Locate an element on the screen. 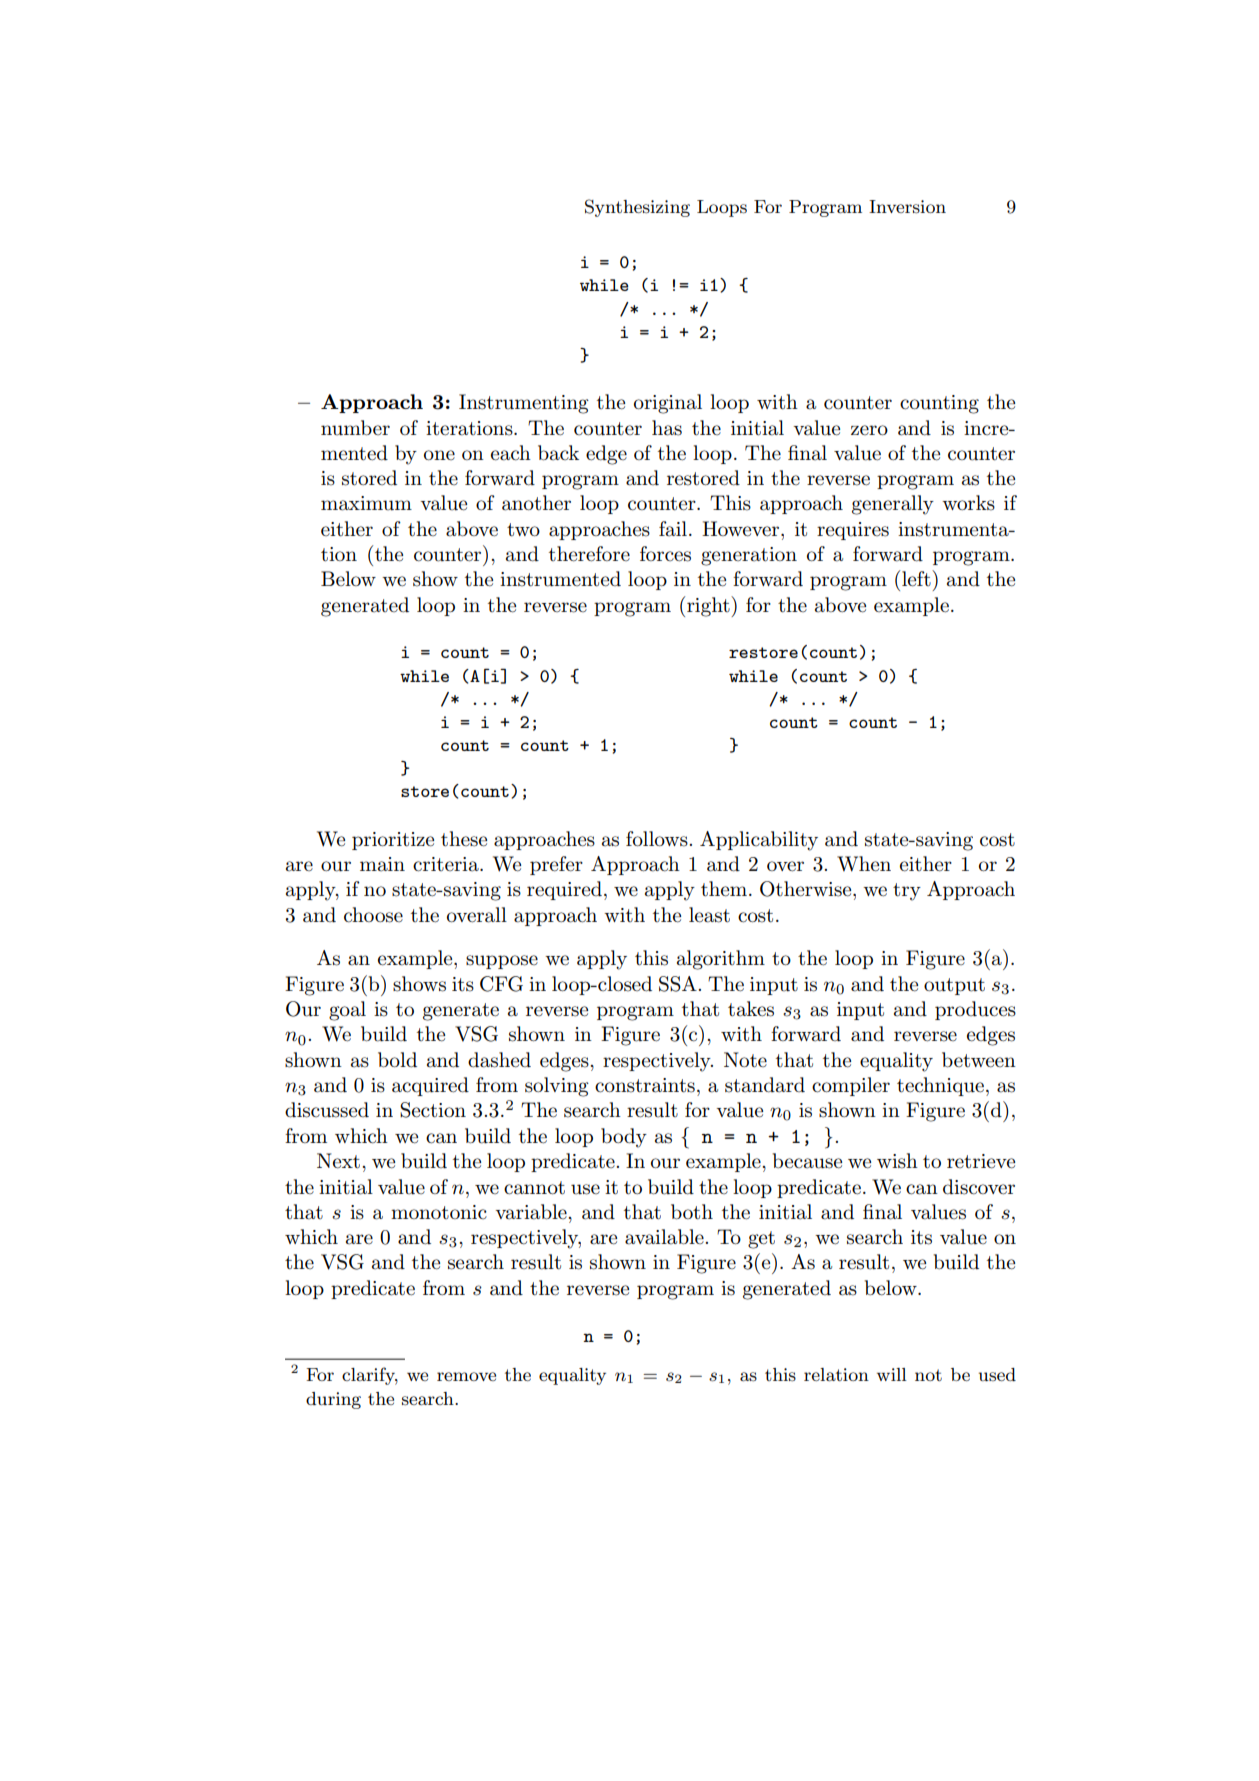 The width and height of the screenshot is (1259, 1781). Inversion is located at coordinates (907, 207).
